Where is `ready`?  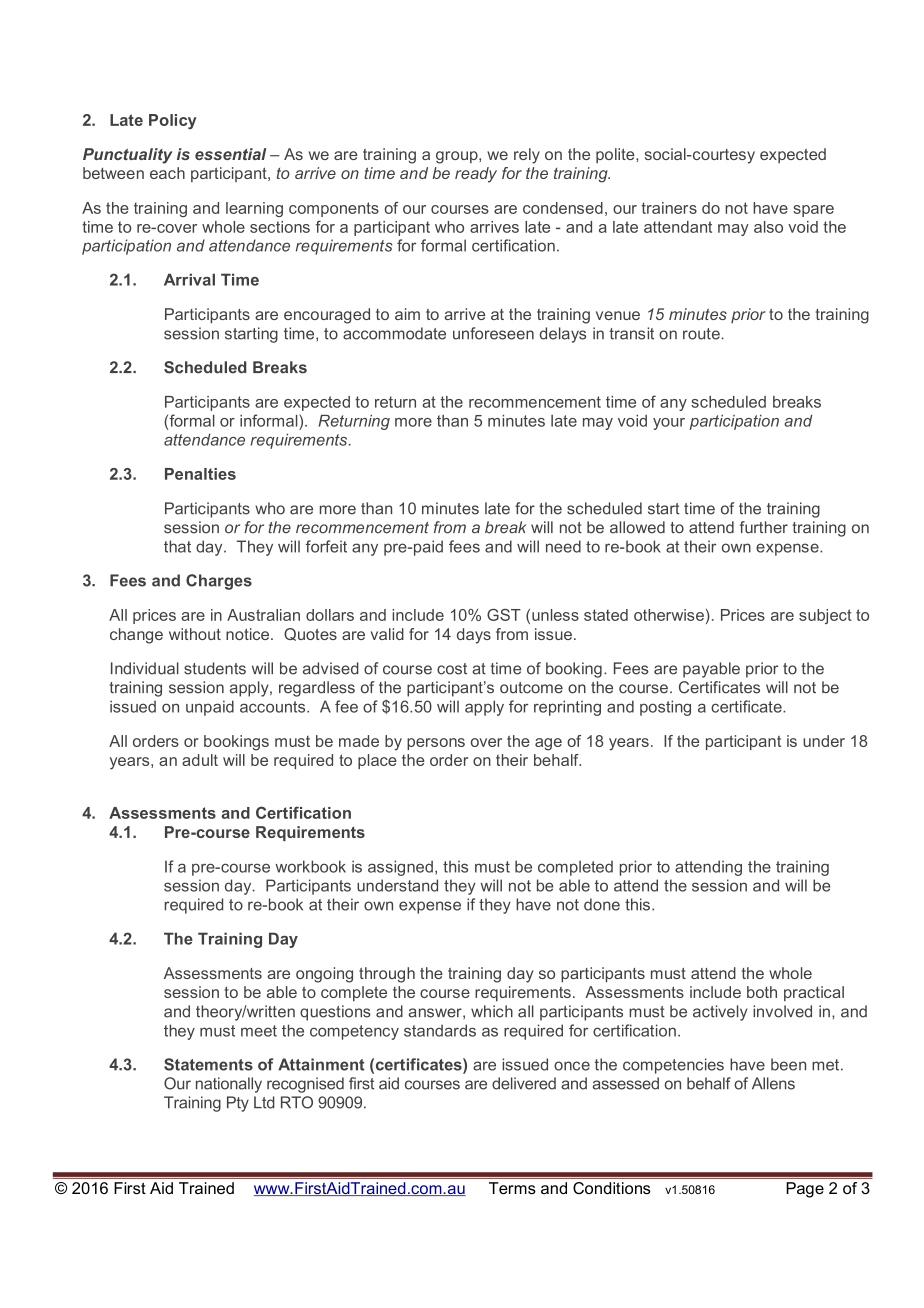
ready is located at coordinates (476, 175).
